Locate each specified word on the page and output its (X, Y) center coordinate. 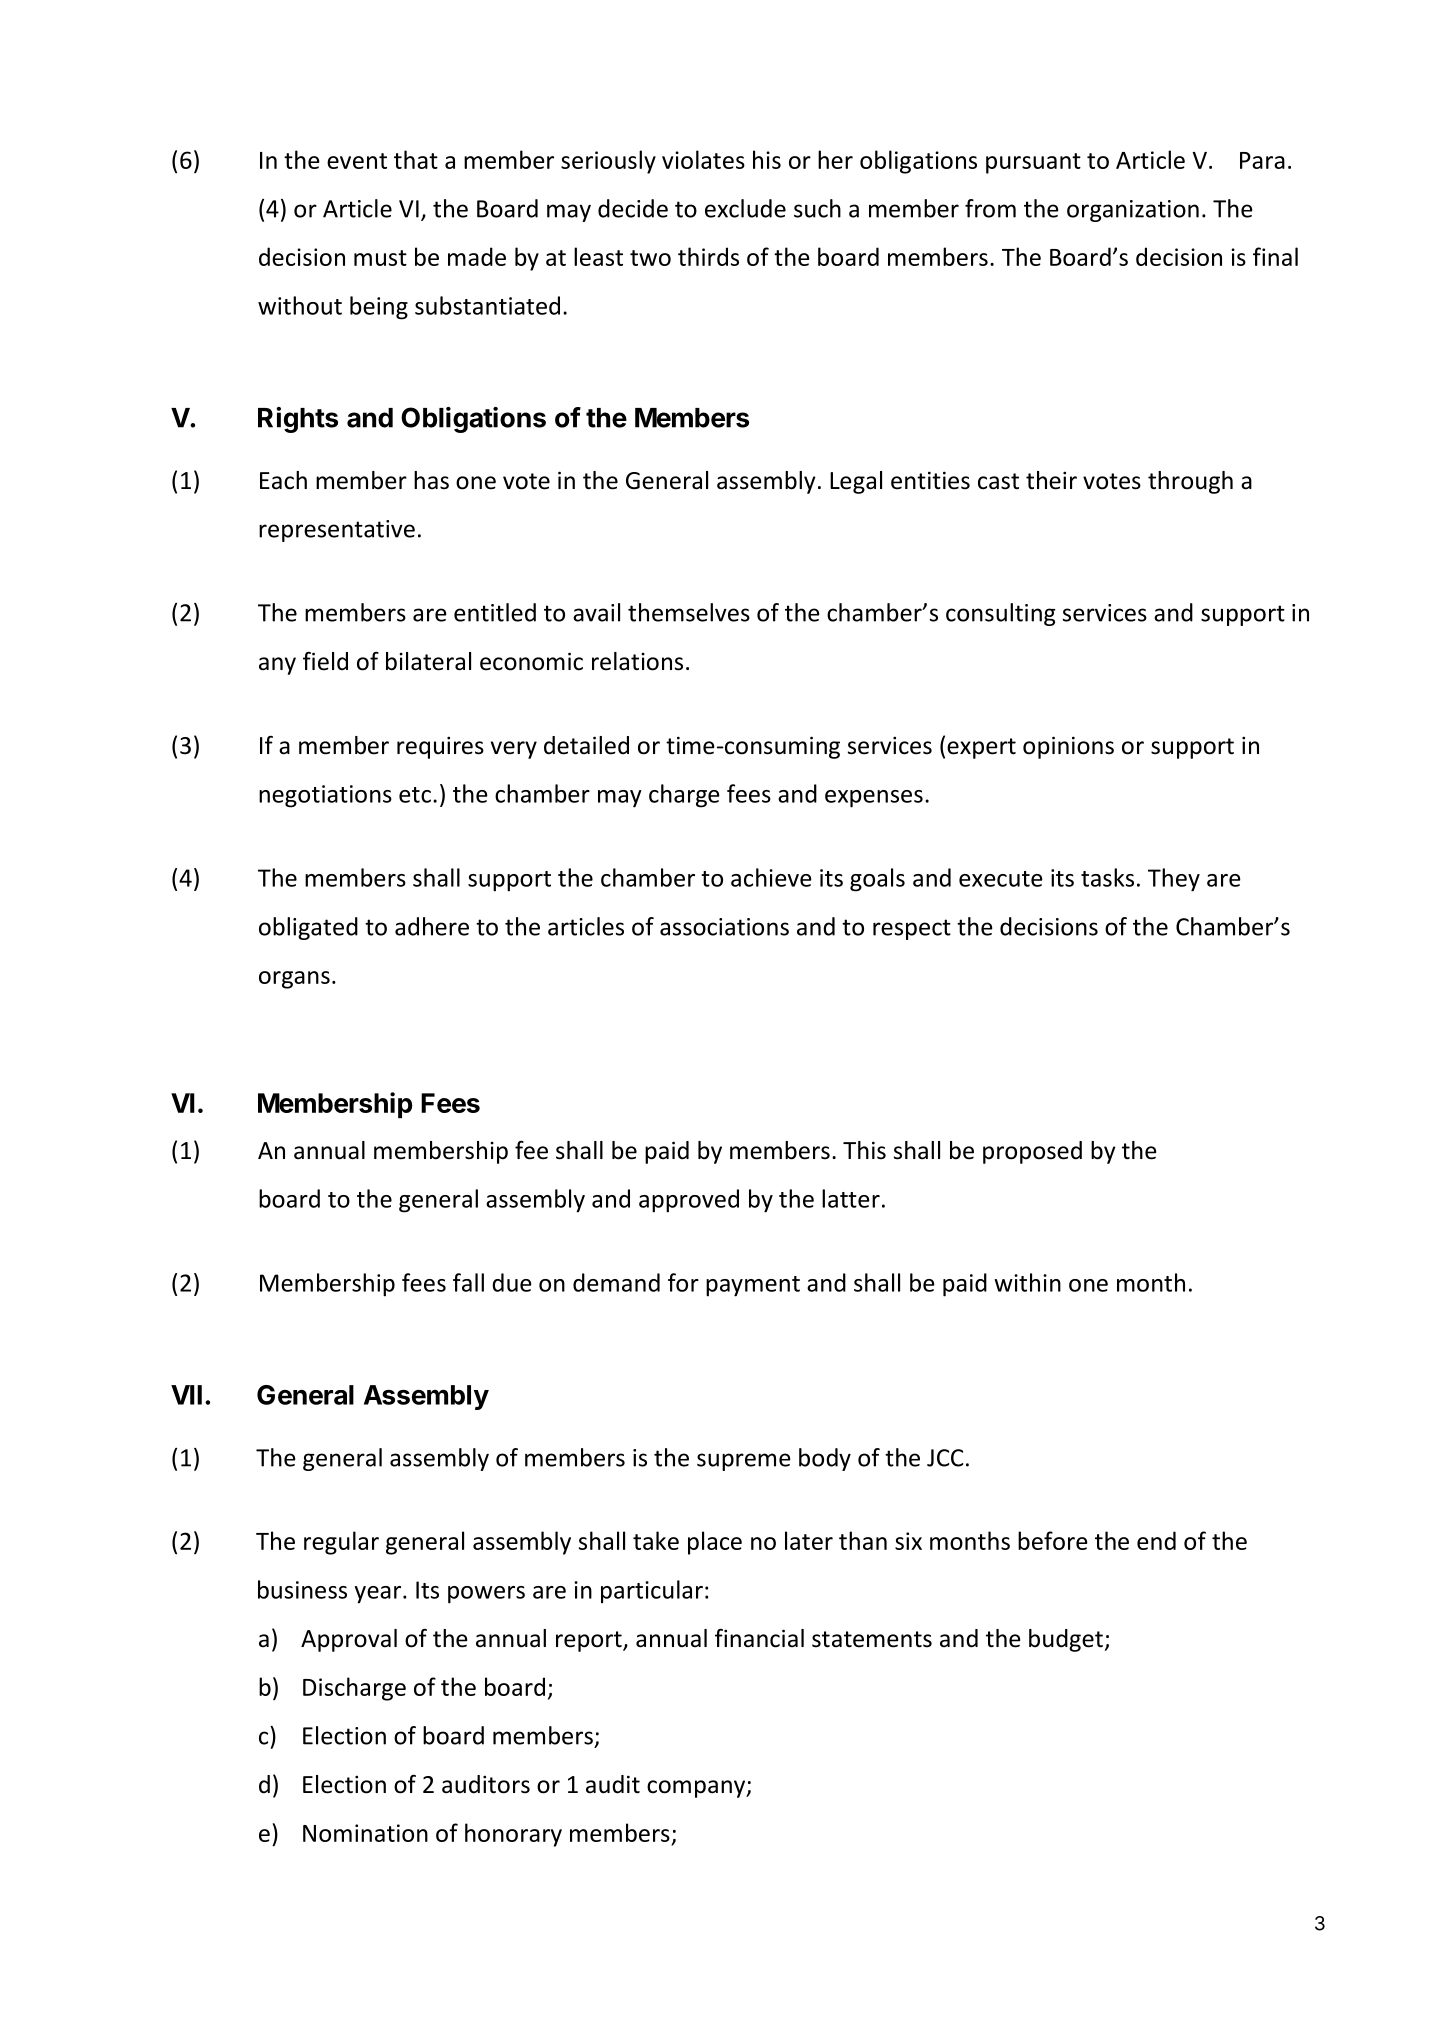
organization (1133, 211)
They (1174, 880)
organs (294, 980)
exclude (745, 208)
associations (724, 927)
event (357, 161)
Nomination (365, 1833)
